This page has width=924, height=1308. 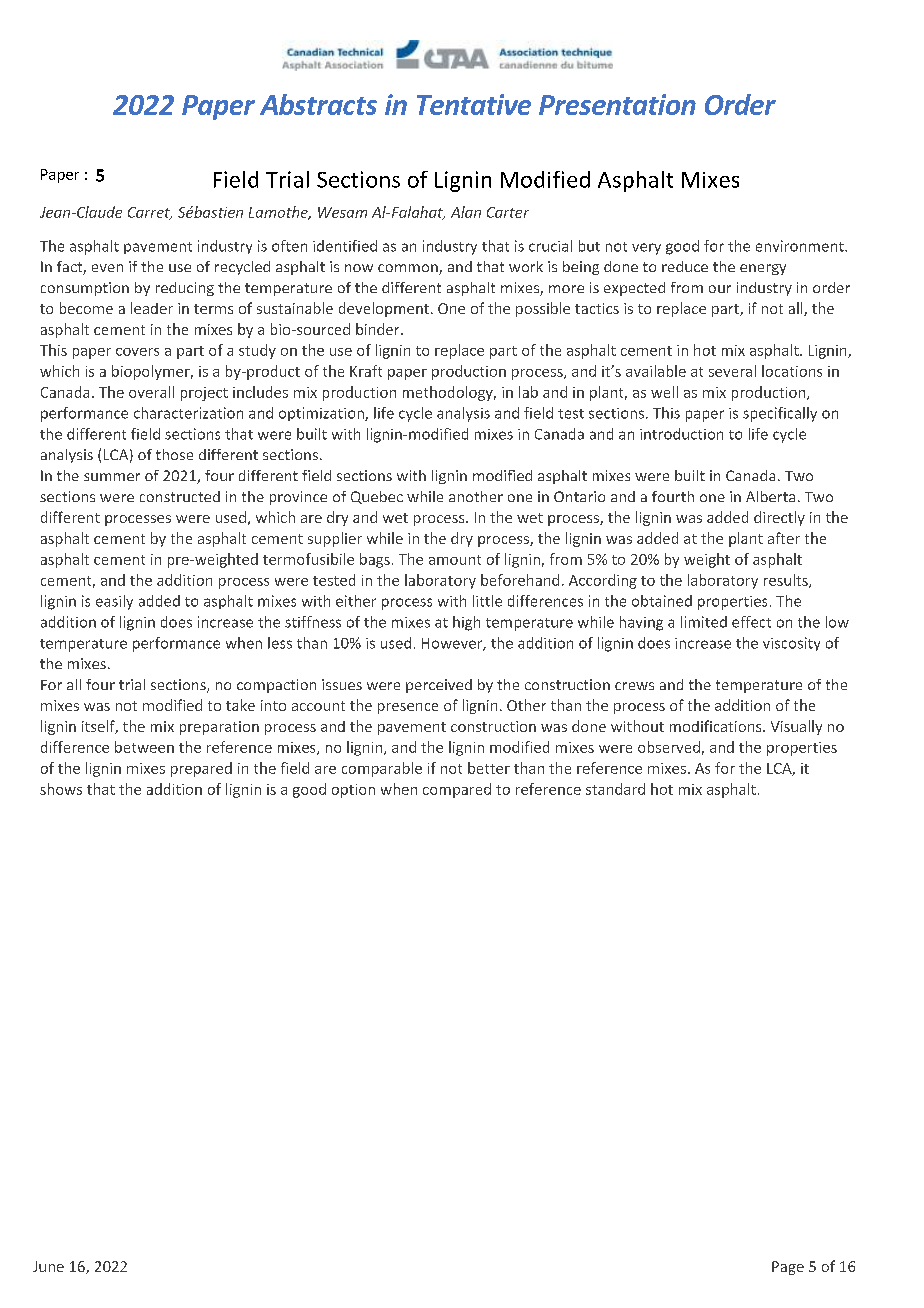 I want to click on compared, so click(x=457, y=790).
